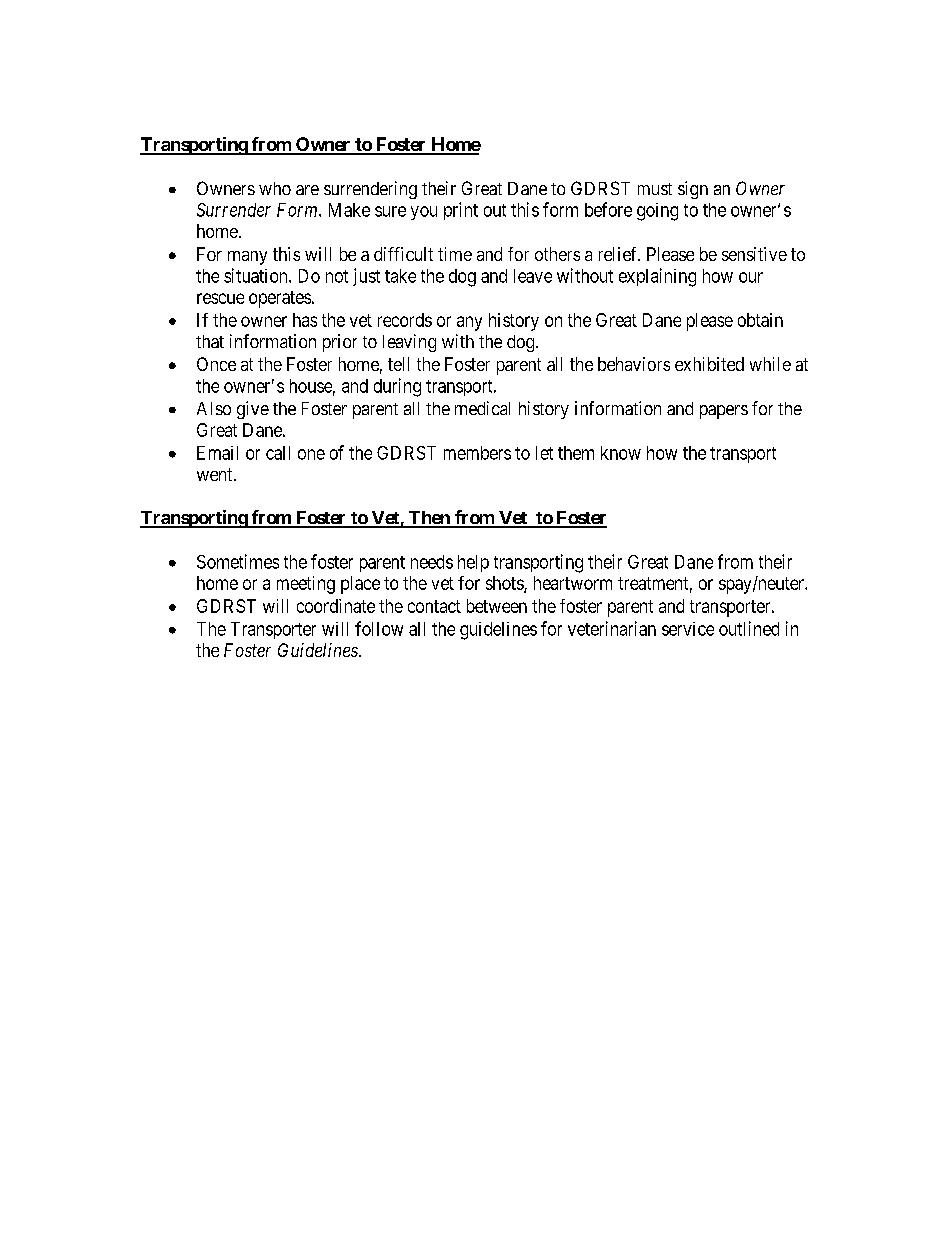 Image resolution: width=952 pixels, height=1233 pixels. I want to click on give, so click(253, 410).
